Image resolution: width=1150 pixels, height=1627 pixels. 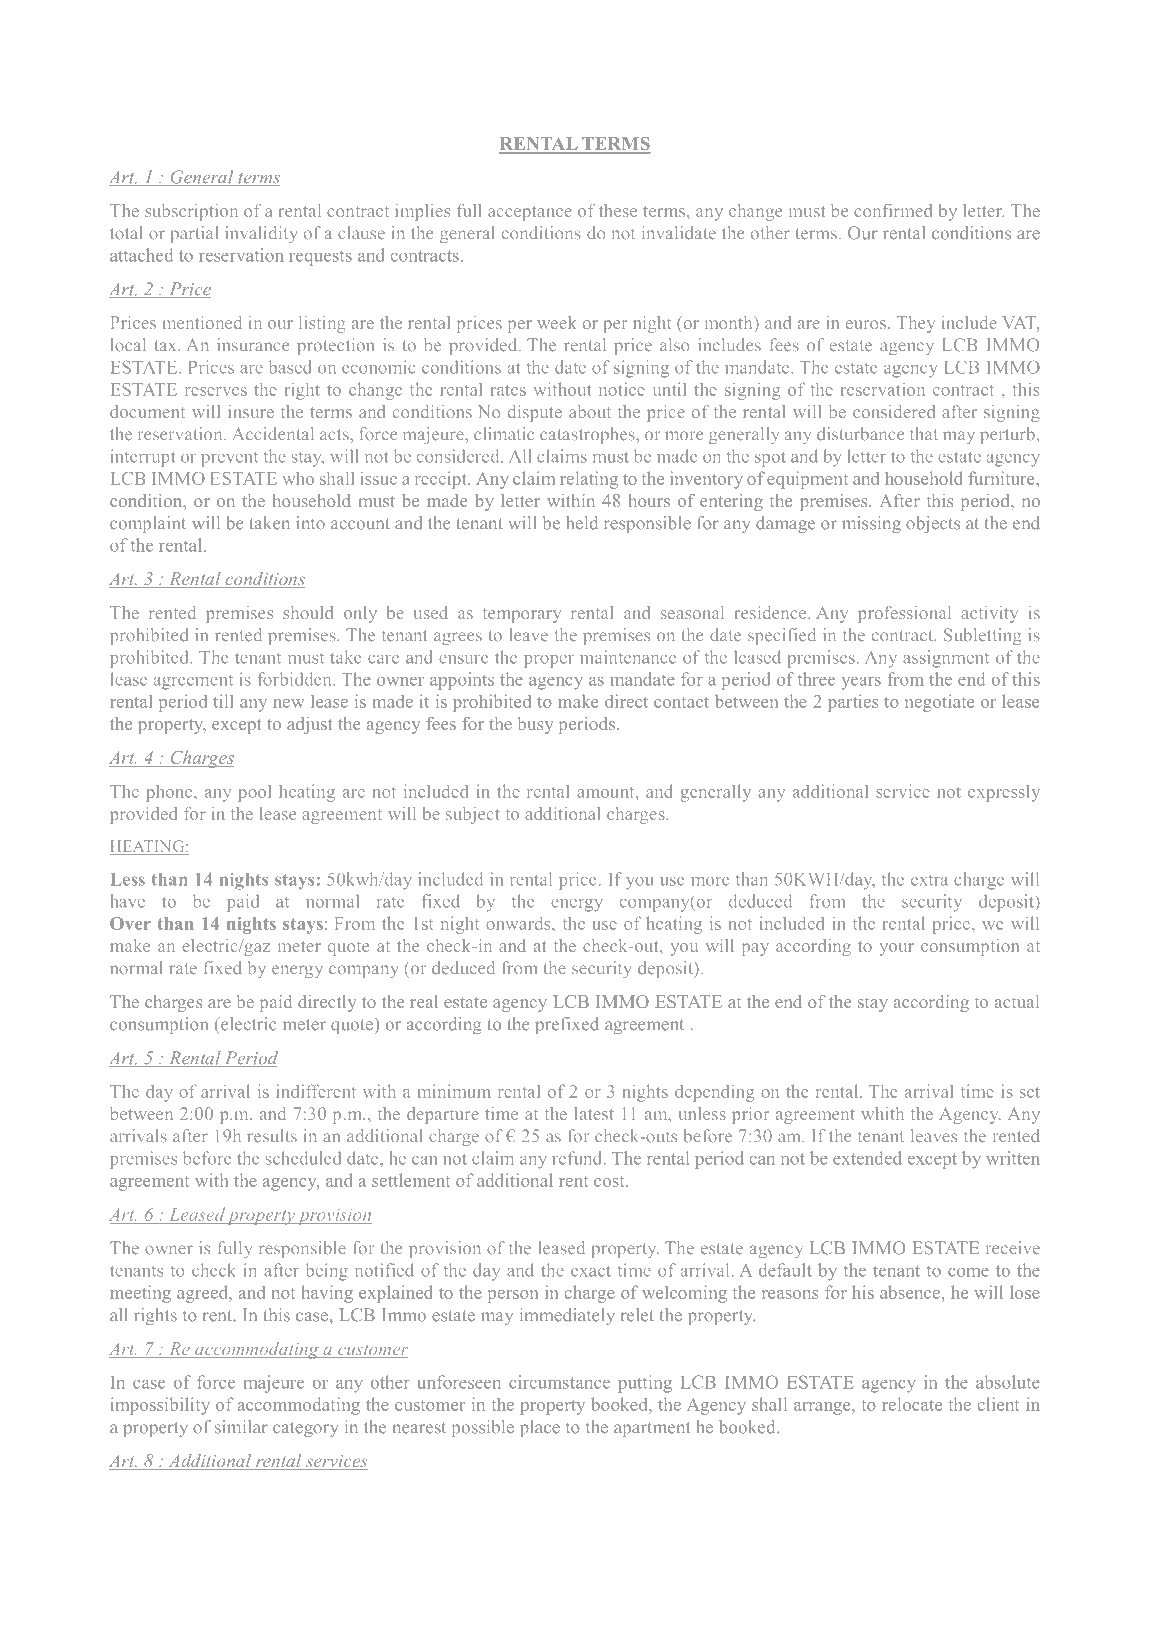 What do you see at coordinates (582, 523) in the screenshot?
I see `held` at bounding box center [582, 523].
